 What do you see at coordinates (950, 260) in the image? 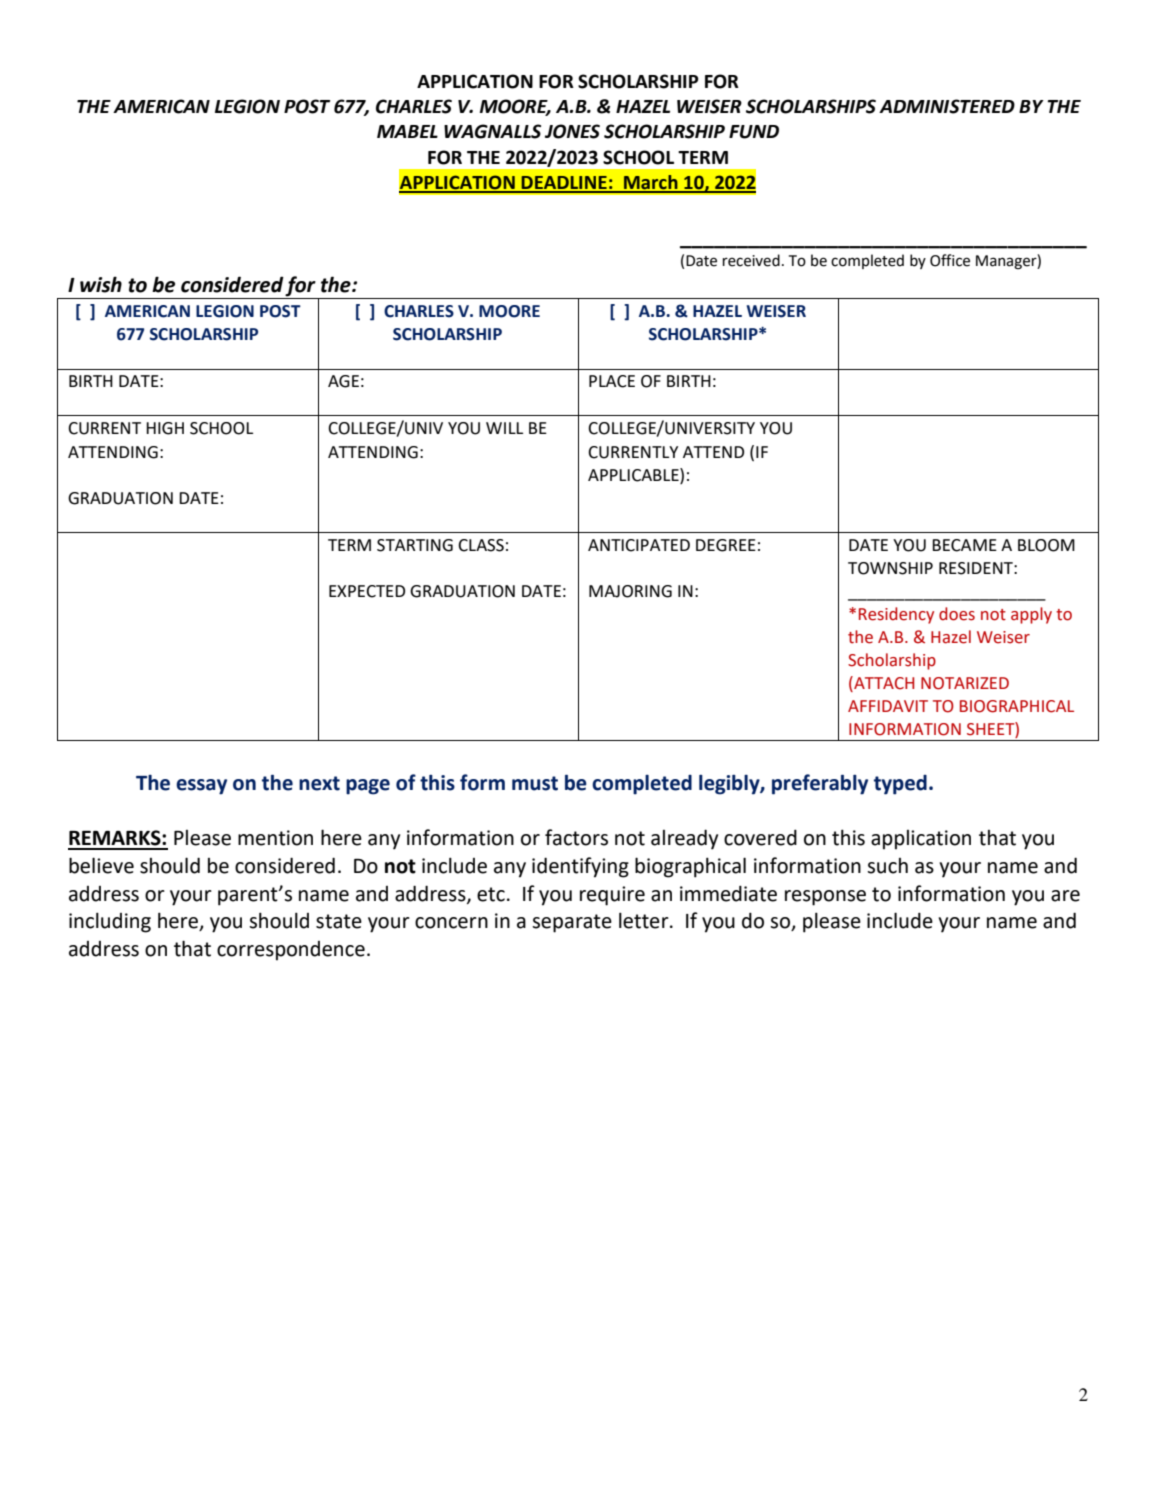
I see `Office` at bounding box center [950, 260].
